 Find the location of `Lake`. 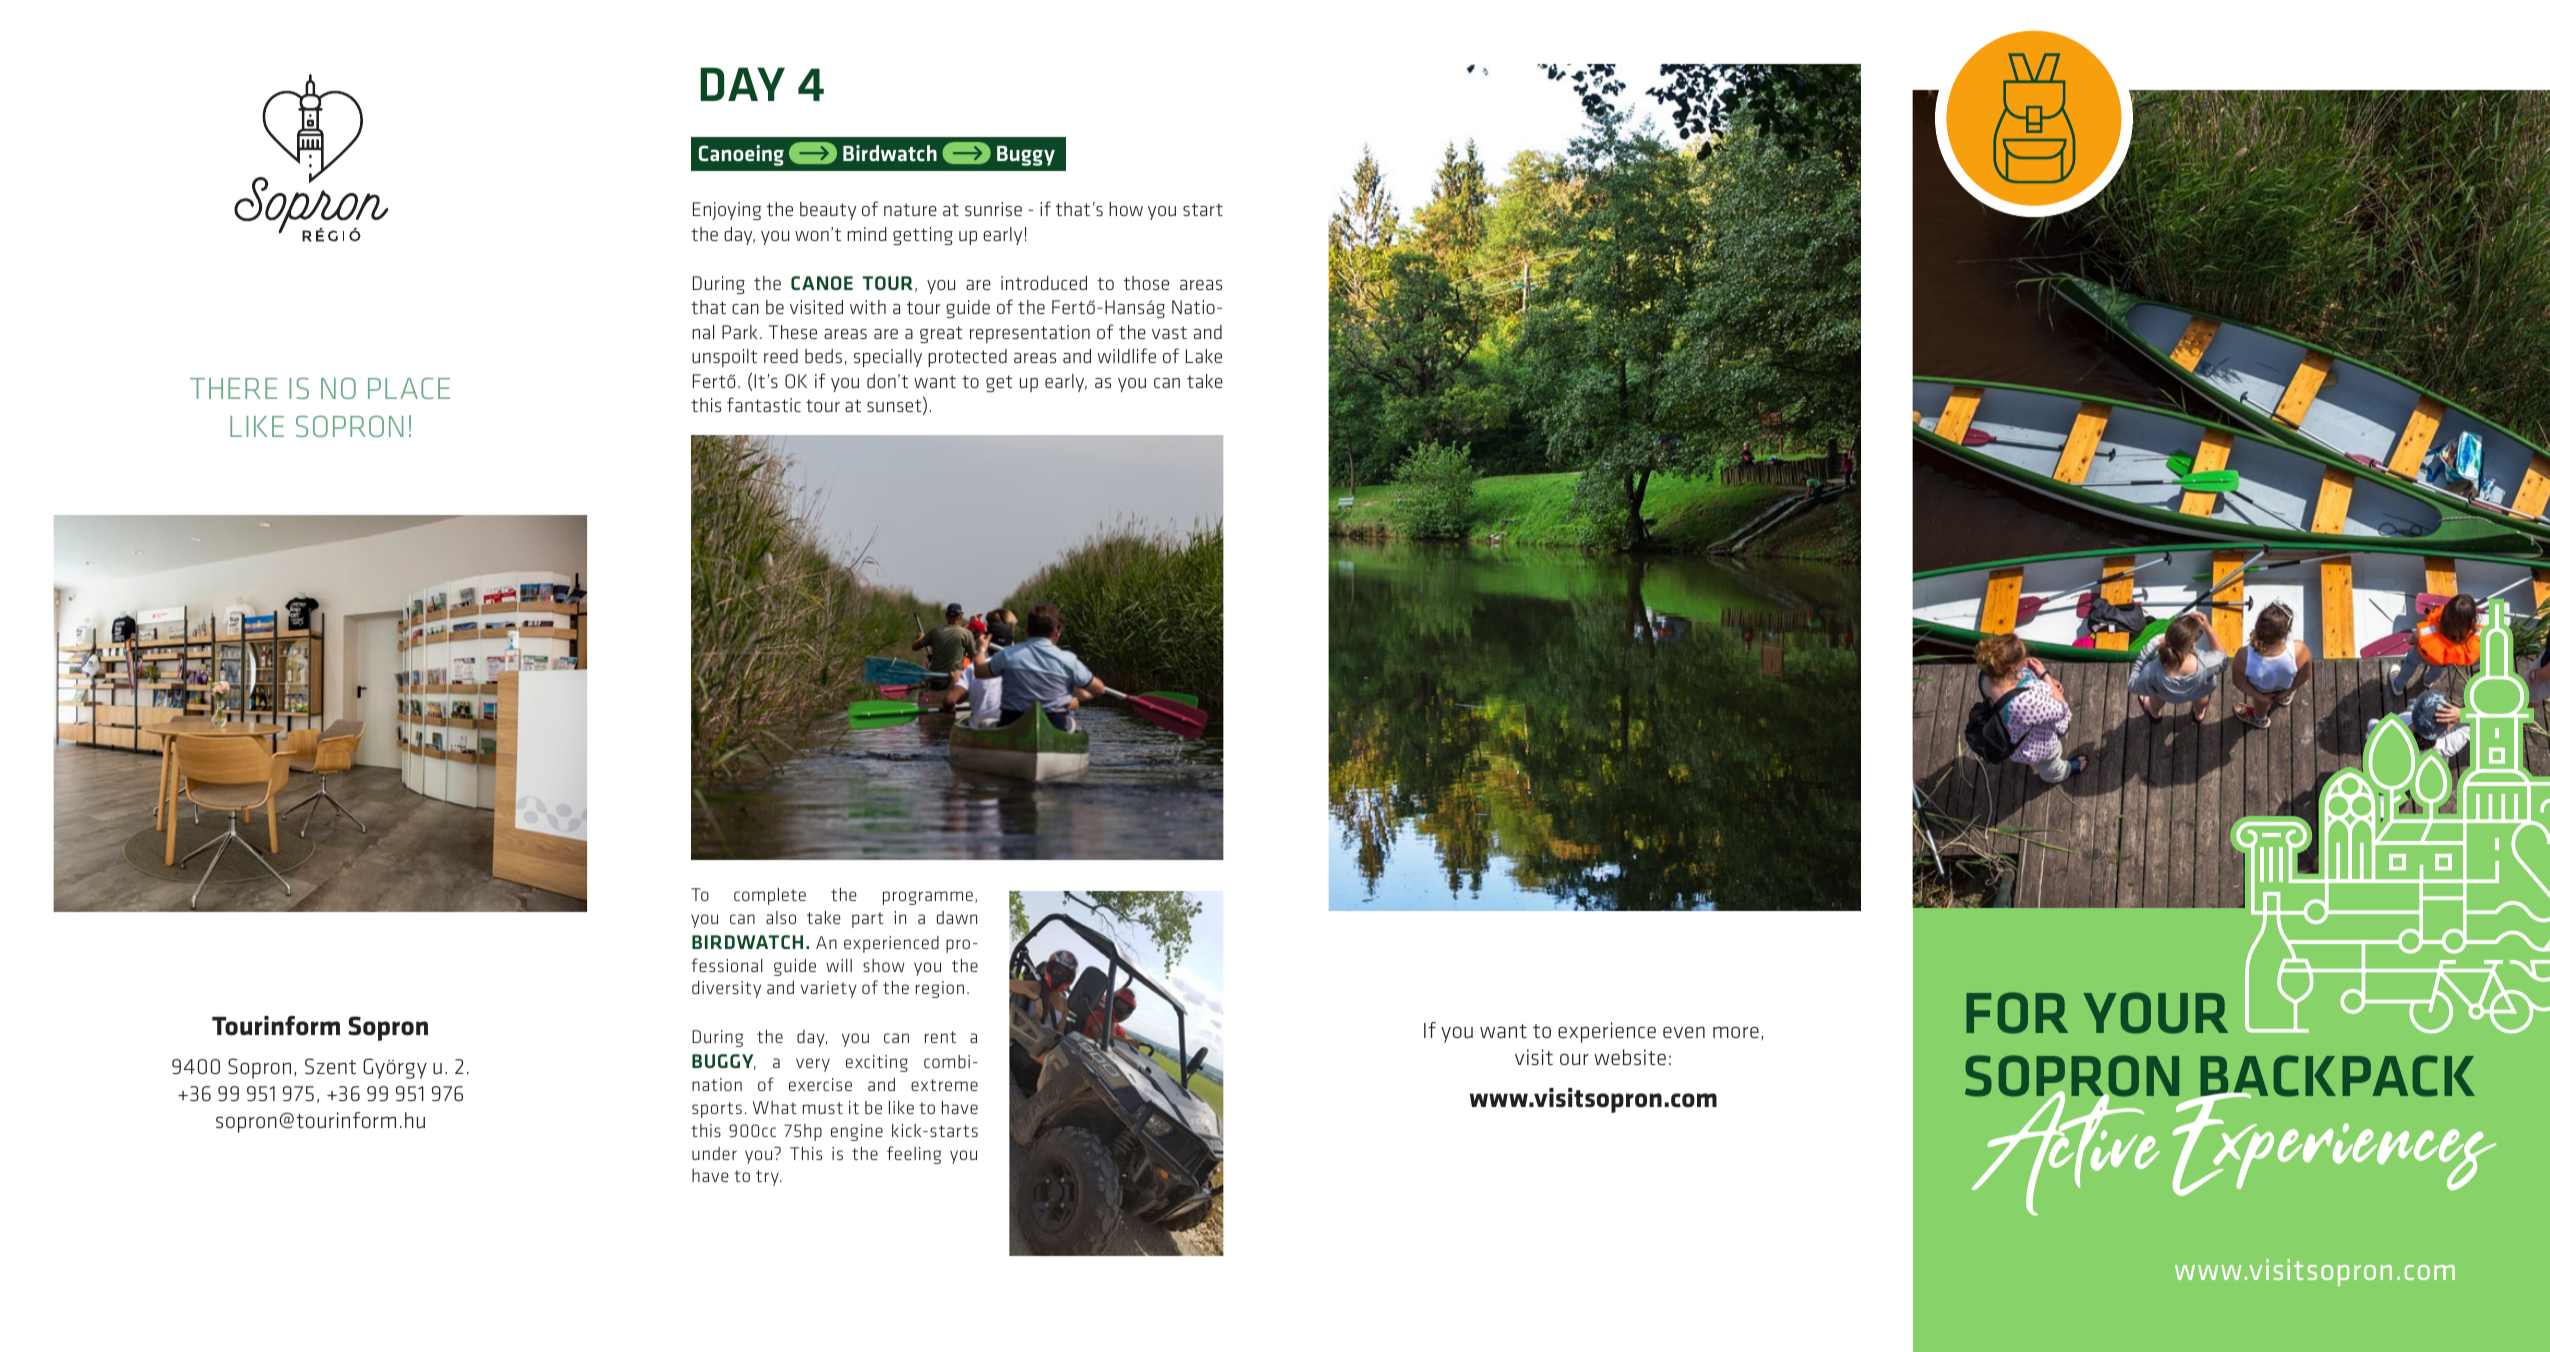

Lake is located at coordinates (1204, 356).
